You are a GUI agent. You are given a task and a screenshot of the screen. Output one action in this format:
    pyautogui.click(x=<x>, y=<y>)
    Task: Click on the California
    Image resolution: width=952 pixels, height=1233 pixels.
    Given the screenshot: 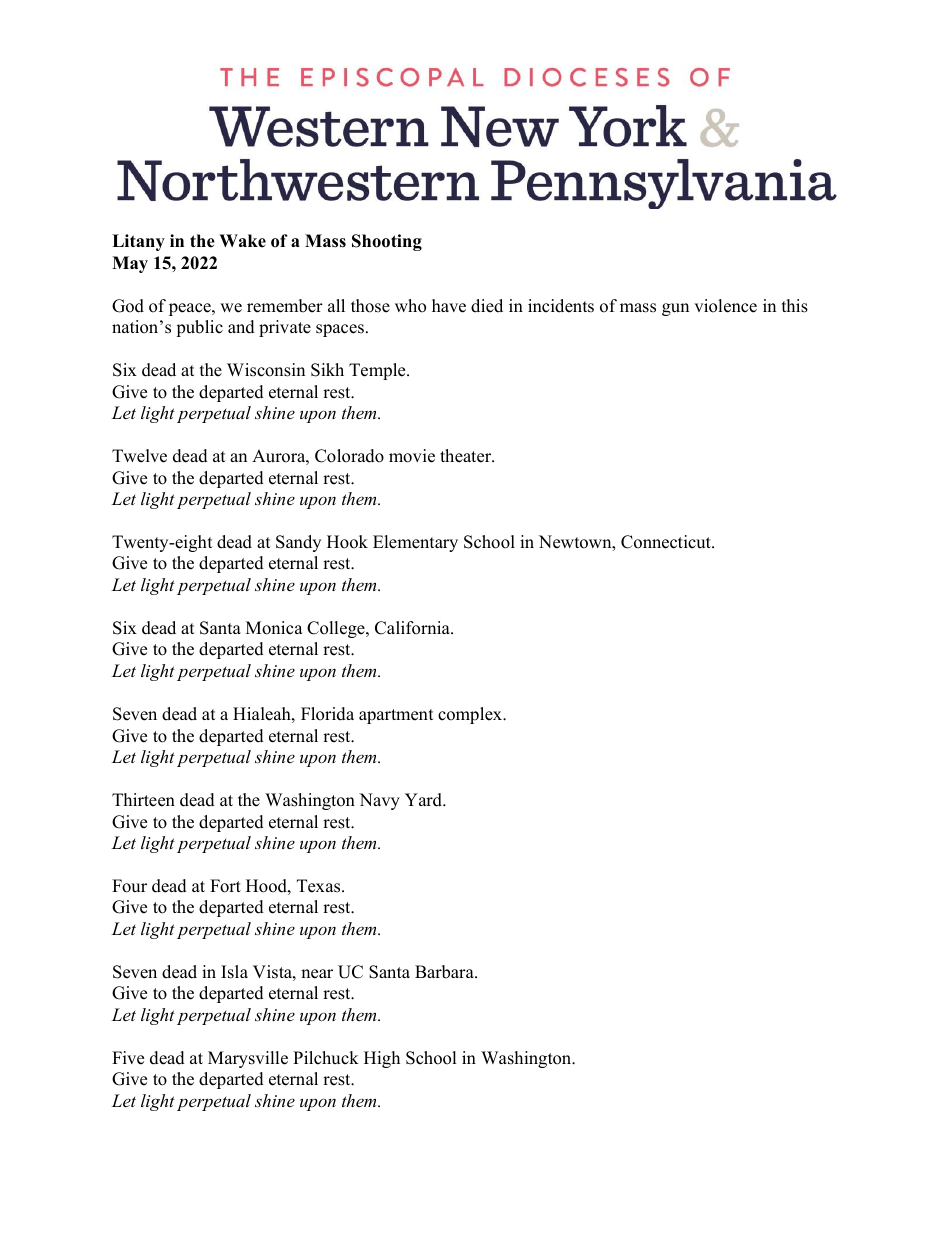 What is the action you would take?
    pyautogui.click(x=413, y=628)
